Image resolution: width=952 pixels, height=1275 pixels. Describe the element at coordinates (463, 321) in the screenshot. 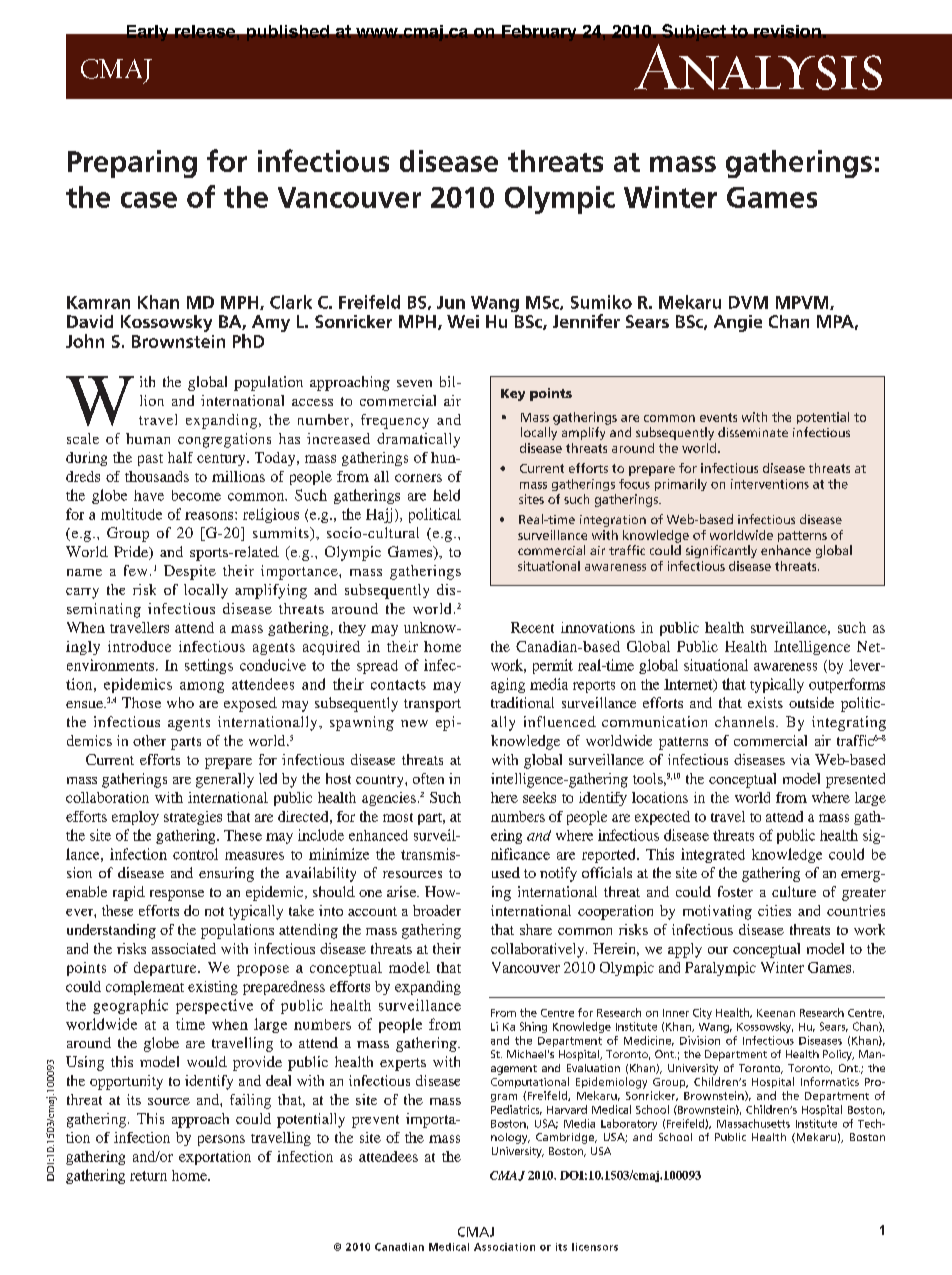

I see `Wei` at that location.
